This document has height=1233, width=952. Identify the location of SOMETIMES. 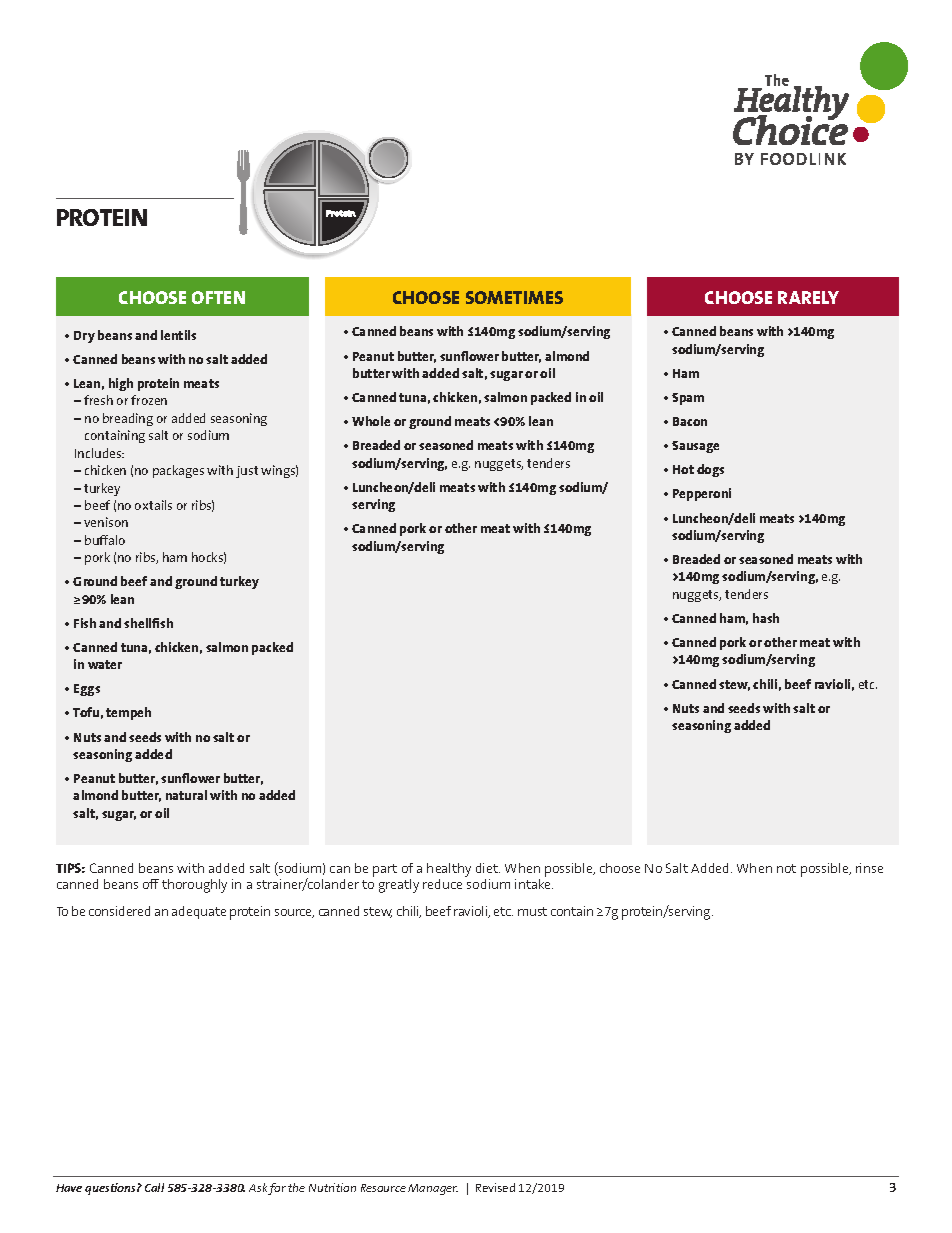
(514, 297).
